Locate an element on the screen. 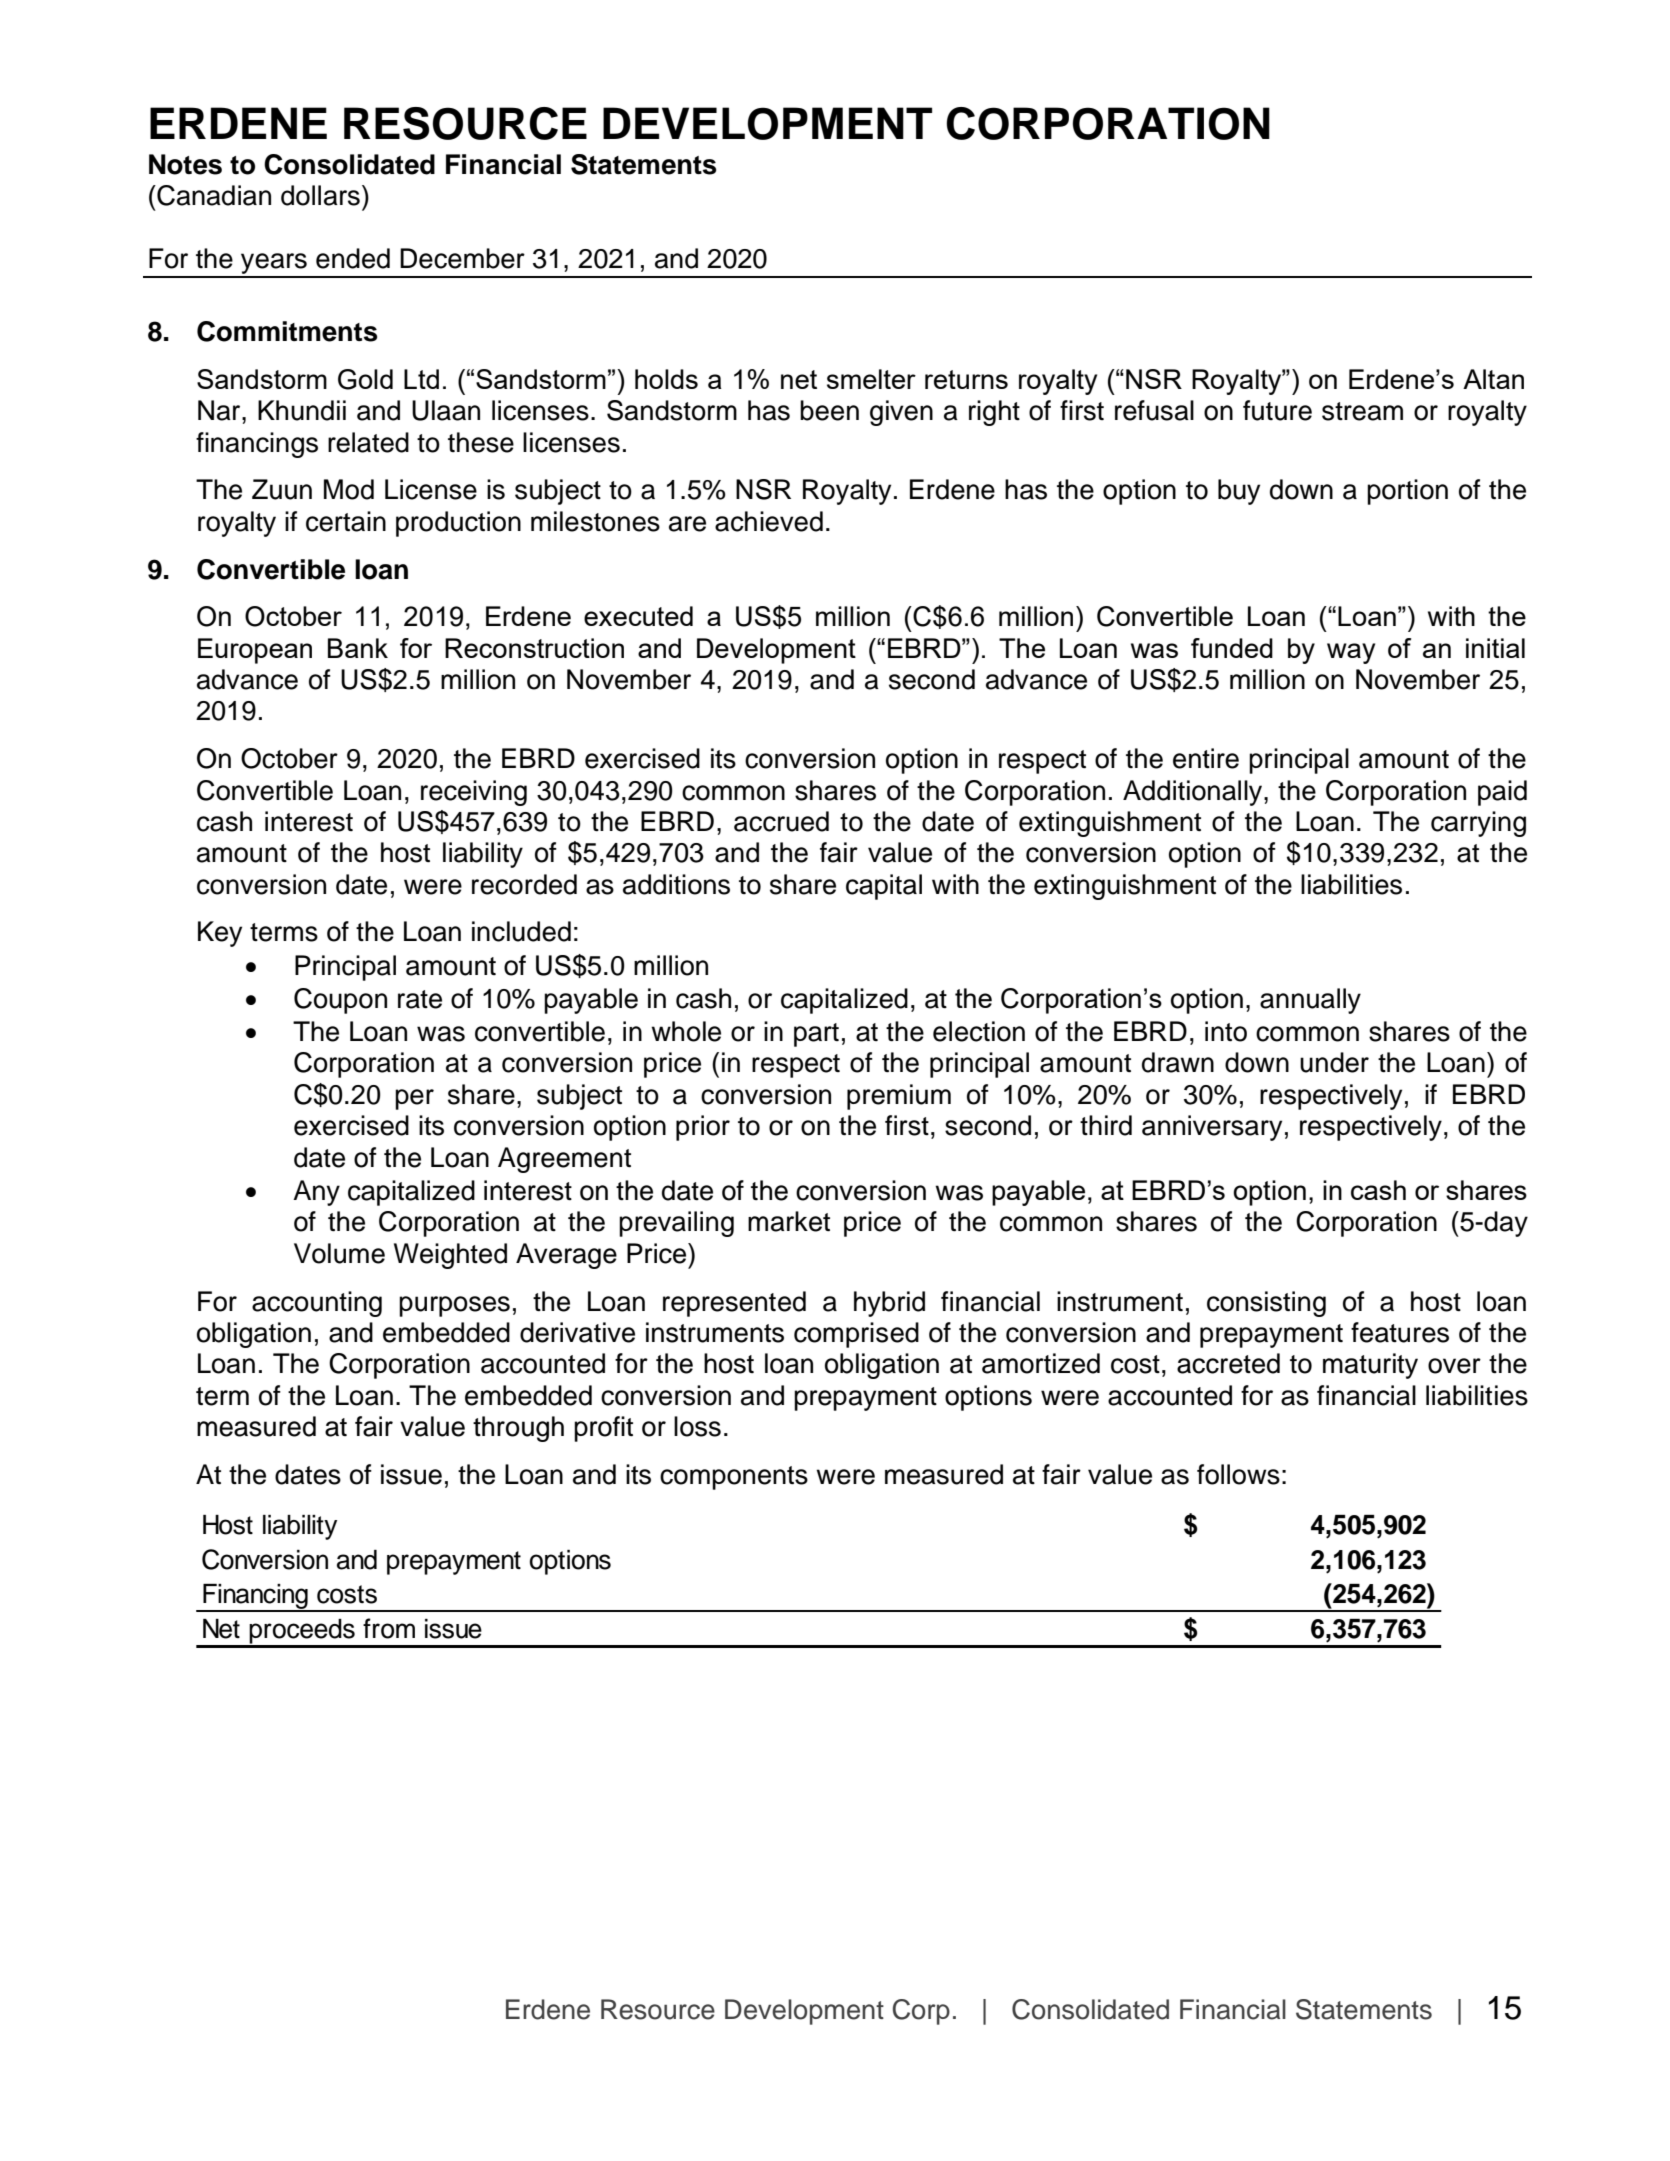 Image resolution: width=1670 pixels, height=2161 pixels. way is located at coordinates (1351, 653).
